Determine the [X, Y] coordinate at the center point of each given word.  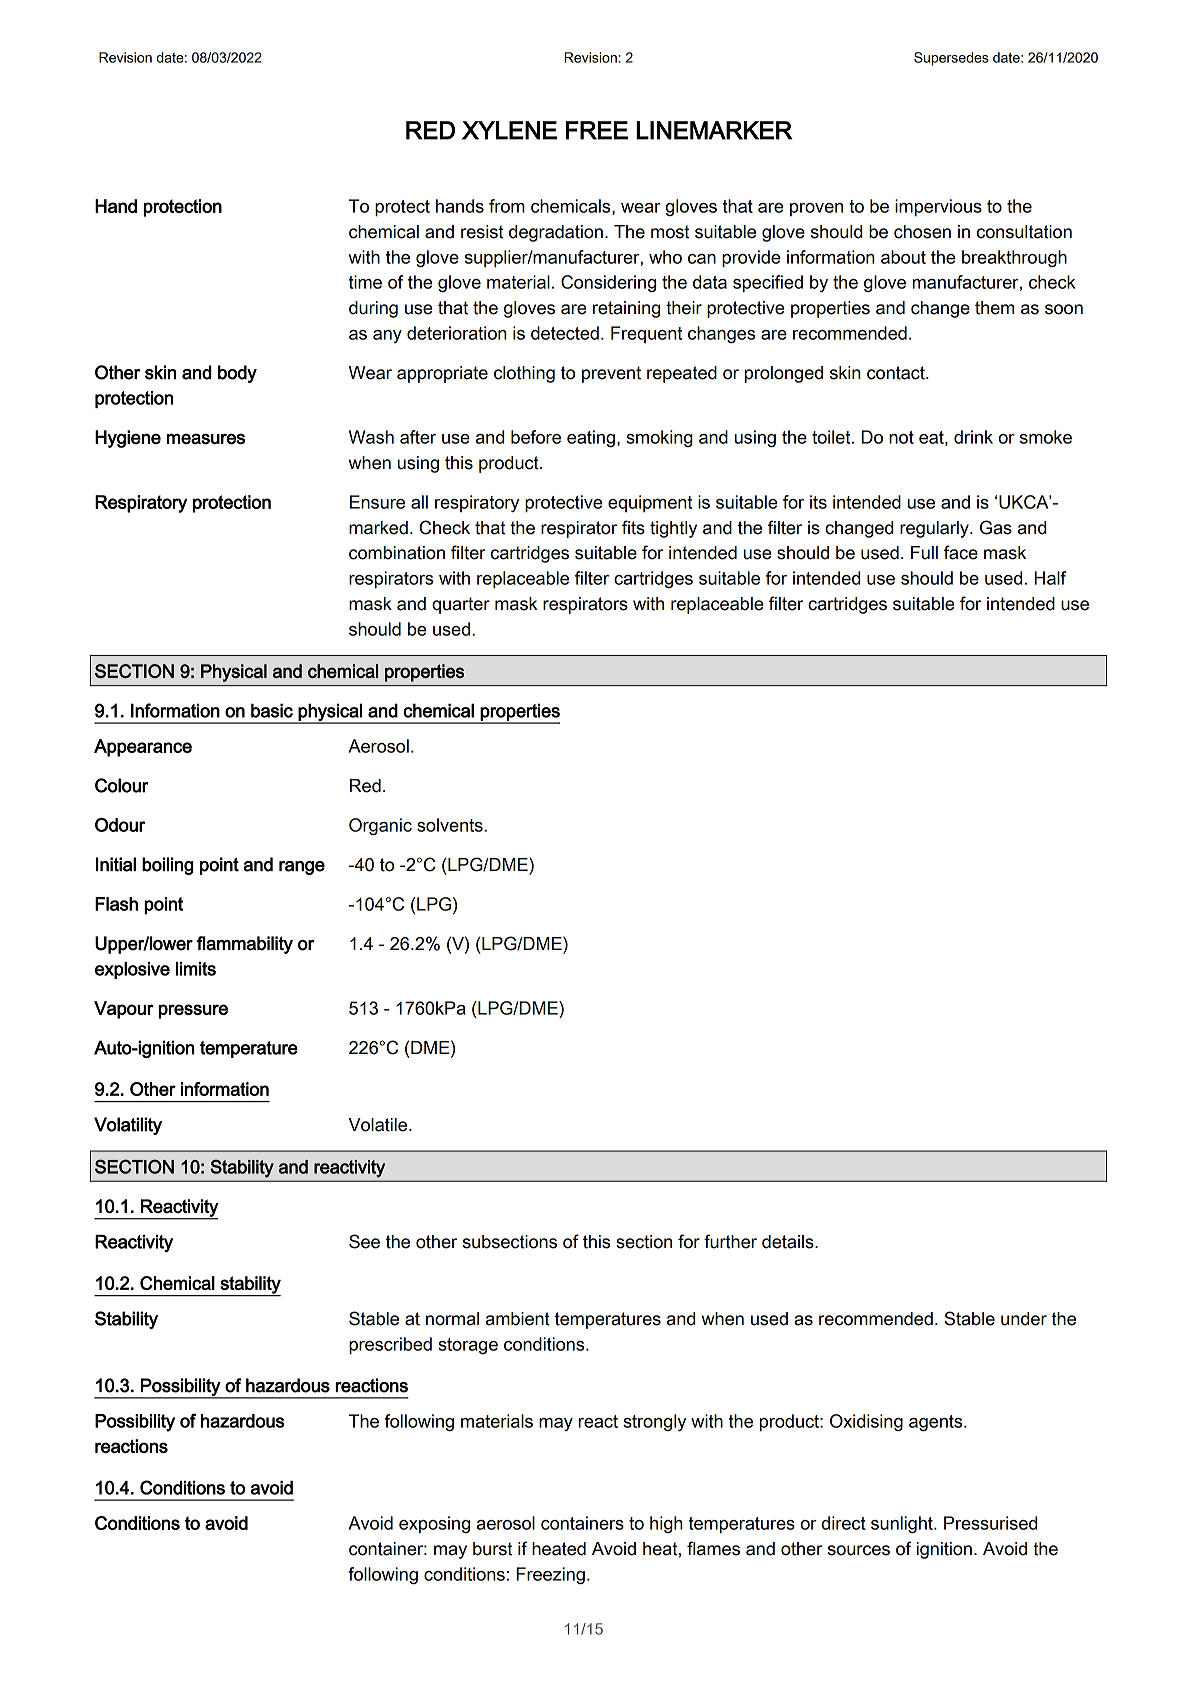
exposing [434, 1524]
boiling [168, 866]
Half [1050, 578]
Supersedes [951, 59]
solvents [451, 825]
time [365, 282]
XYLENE [509, 130]
